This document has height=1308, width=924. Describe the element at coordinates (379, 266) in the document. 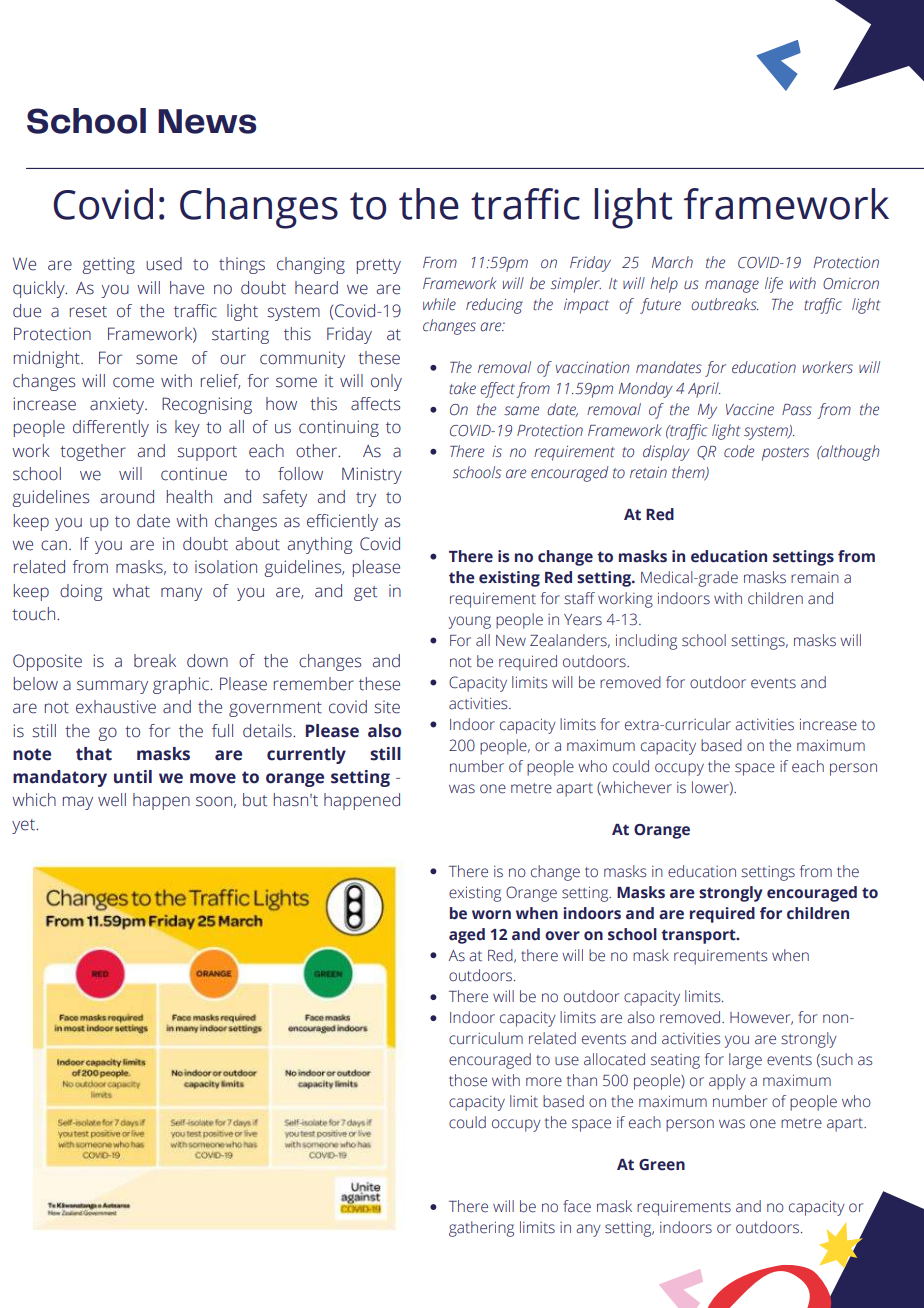

I see `pretty` at that location.
